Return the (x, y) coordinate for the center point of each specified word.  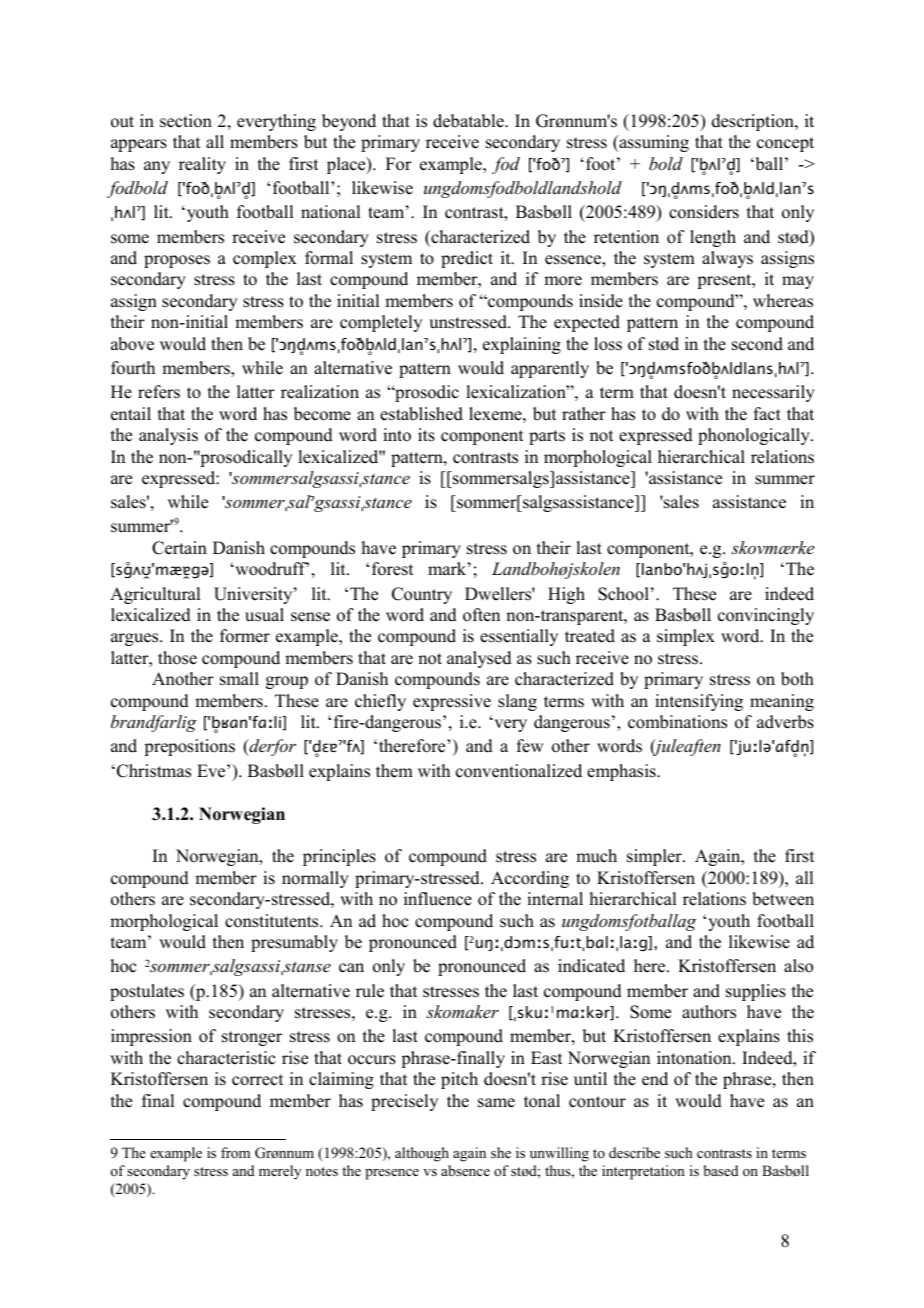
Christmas (154, 771)
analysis (168, 436)
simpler (655, 857)
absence (465, 1170)
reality (202, 165)
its (426, 435)
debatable (469, 121)
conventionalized (519, 771)
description (754, 122)
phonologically (755, 436)
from (235, 1153)
